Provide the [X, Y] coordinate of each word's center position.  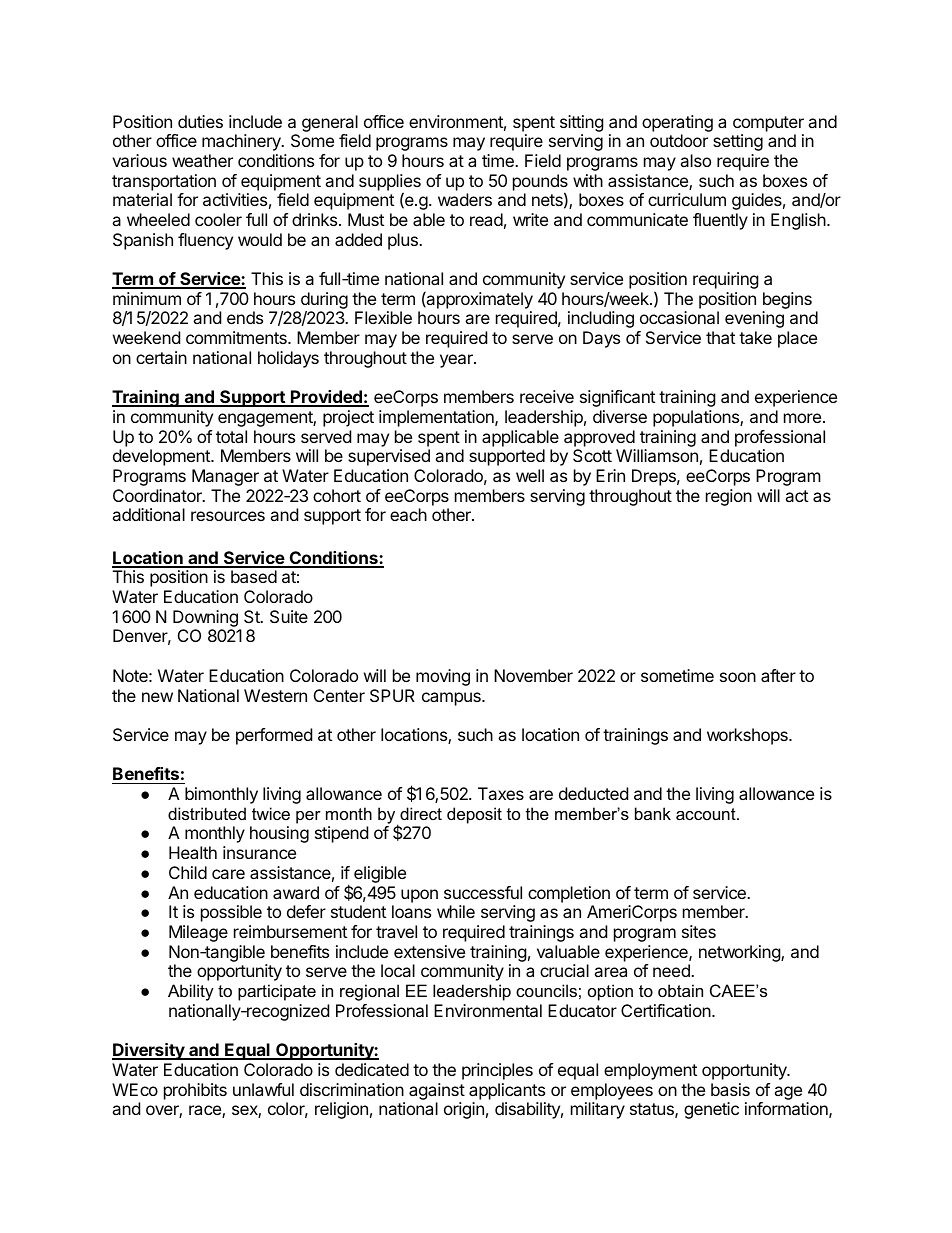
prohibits [195, 1091]
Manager [225, 477]
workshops [748, 736]
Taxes [501, 793]
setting [738, 142]
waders [465, 199]
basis [730, 1089]
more [802, 418]
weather [202, 160]
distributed [207, 813]
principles [497, 1071]
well [530, 475]
